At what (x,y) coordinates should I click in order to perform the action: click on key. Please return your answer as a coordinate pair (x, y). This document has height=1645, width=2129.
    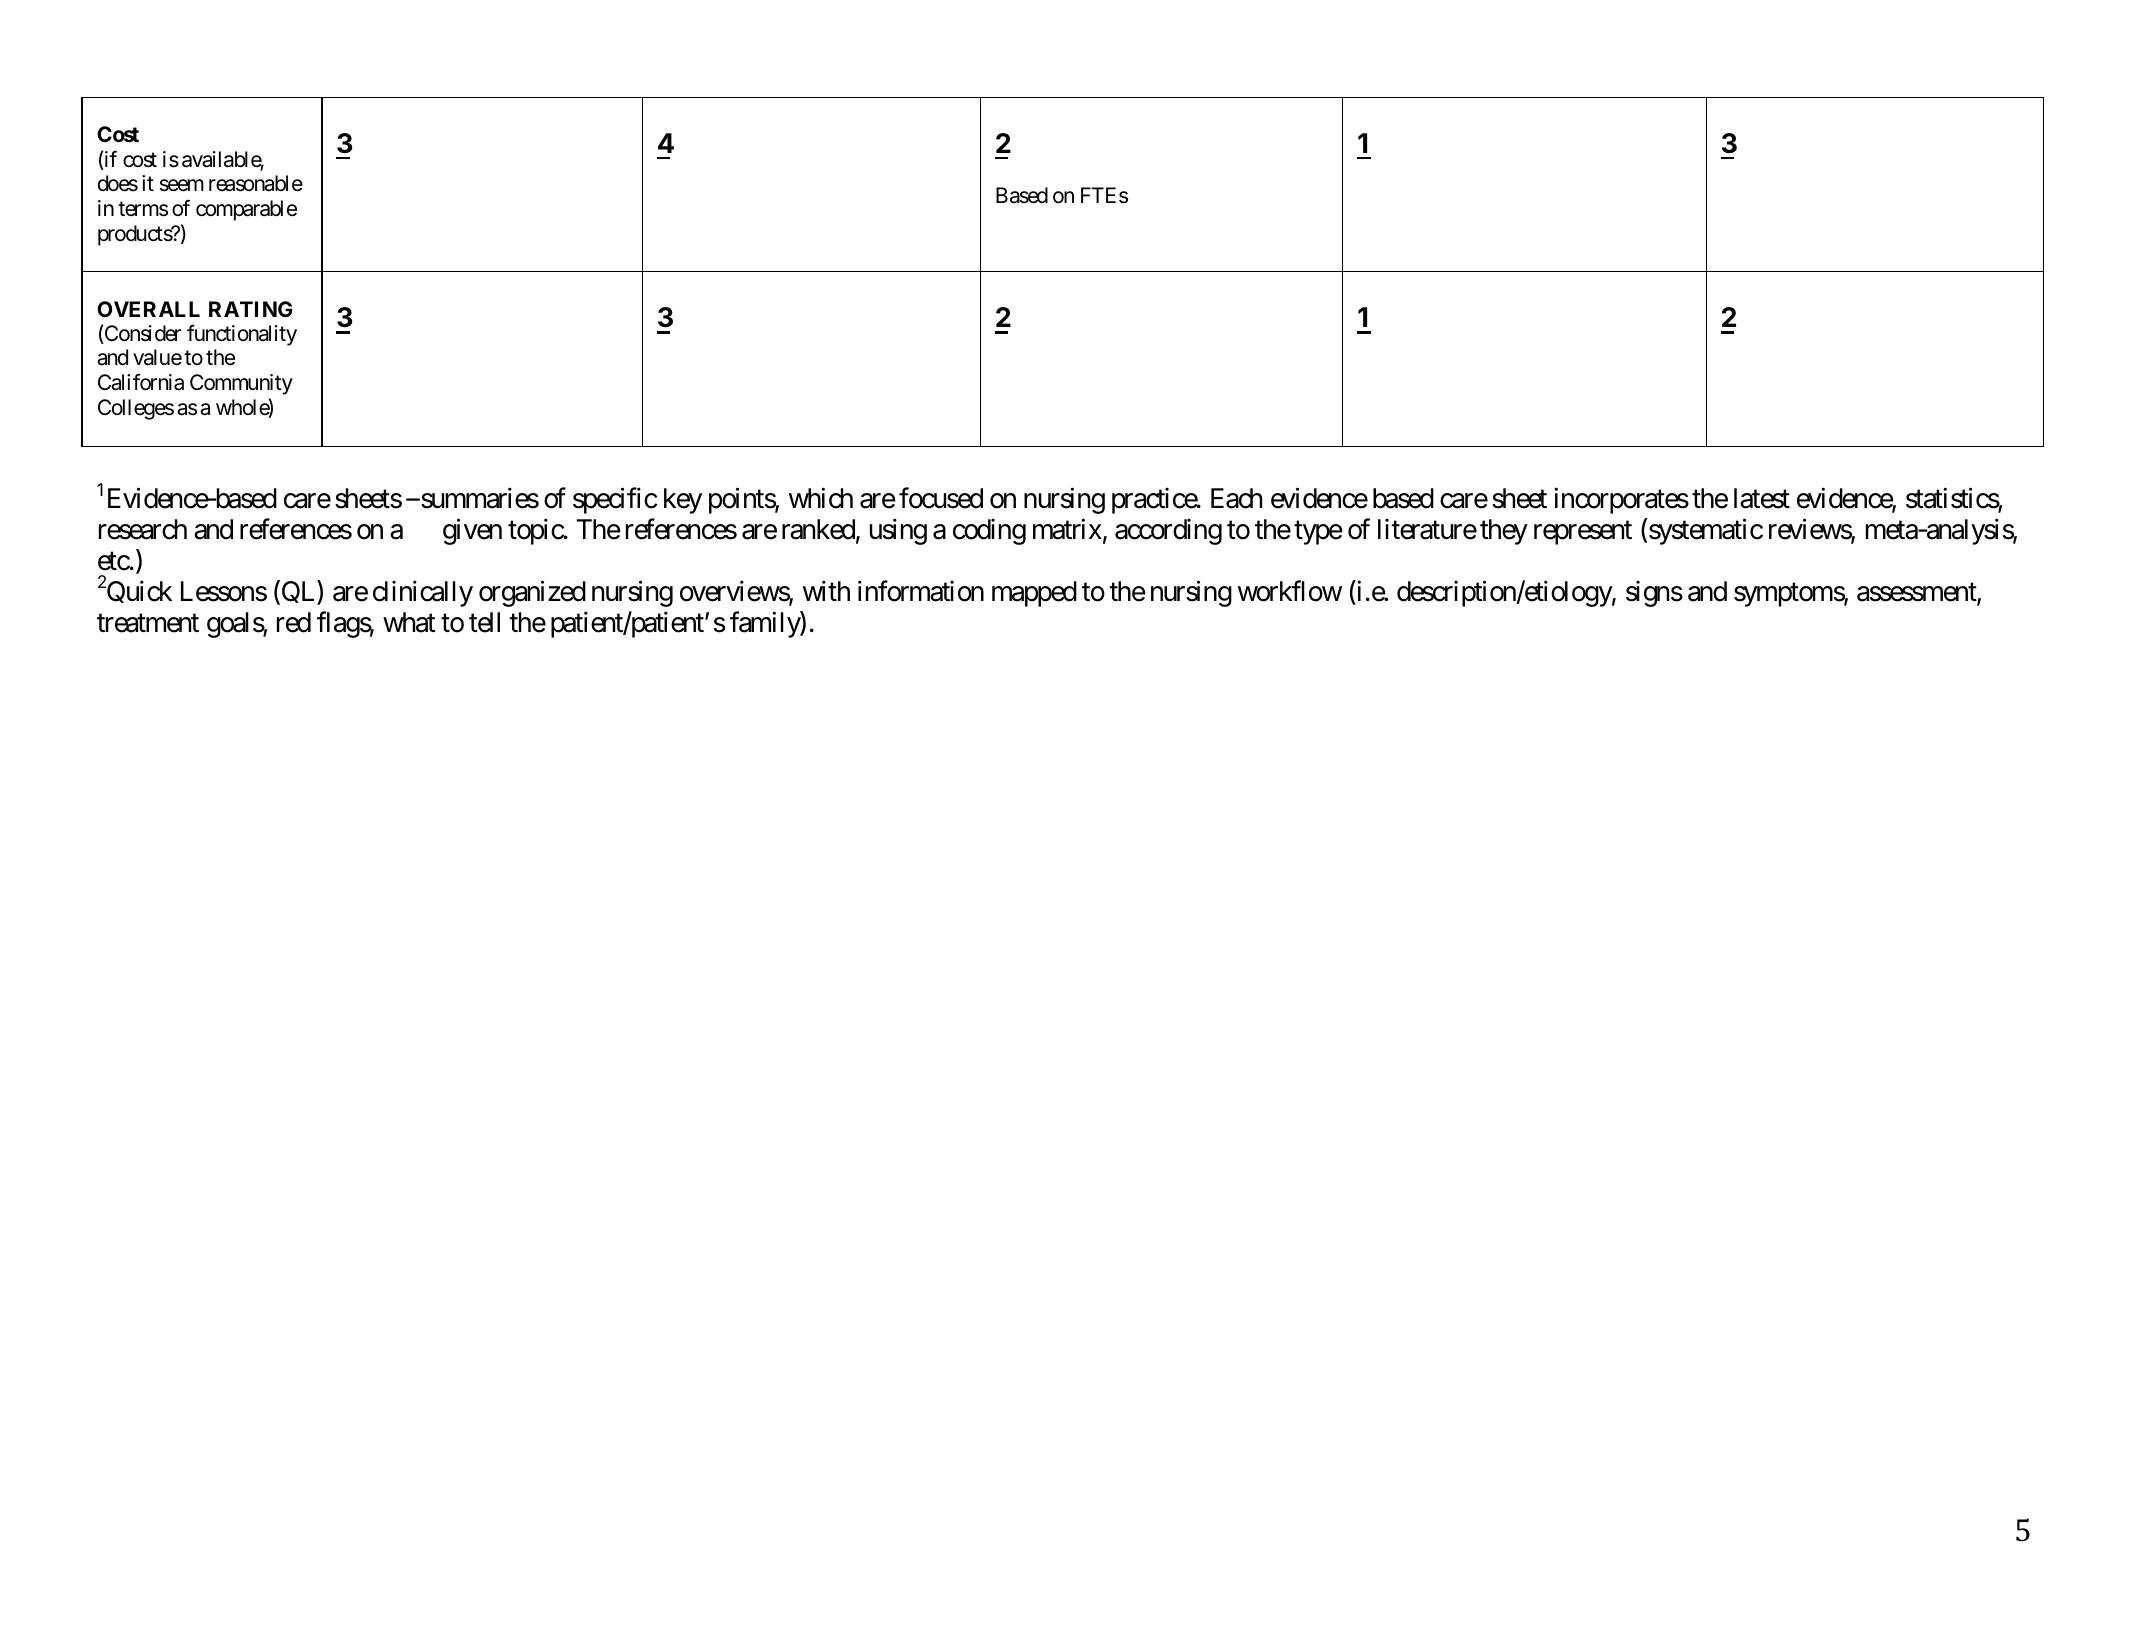
    Looking at the image, I should click on (683, 501).
